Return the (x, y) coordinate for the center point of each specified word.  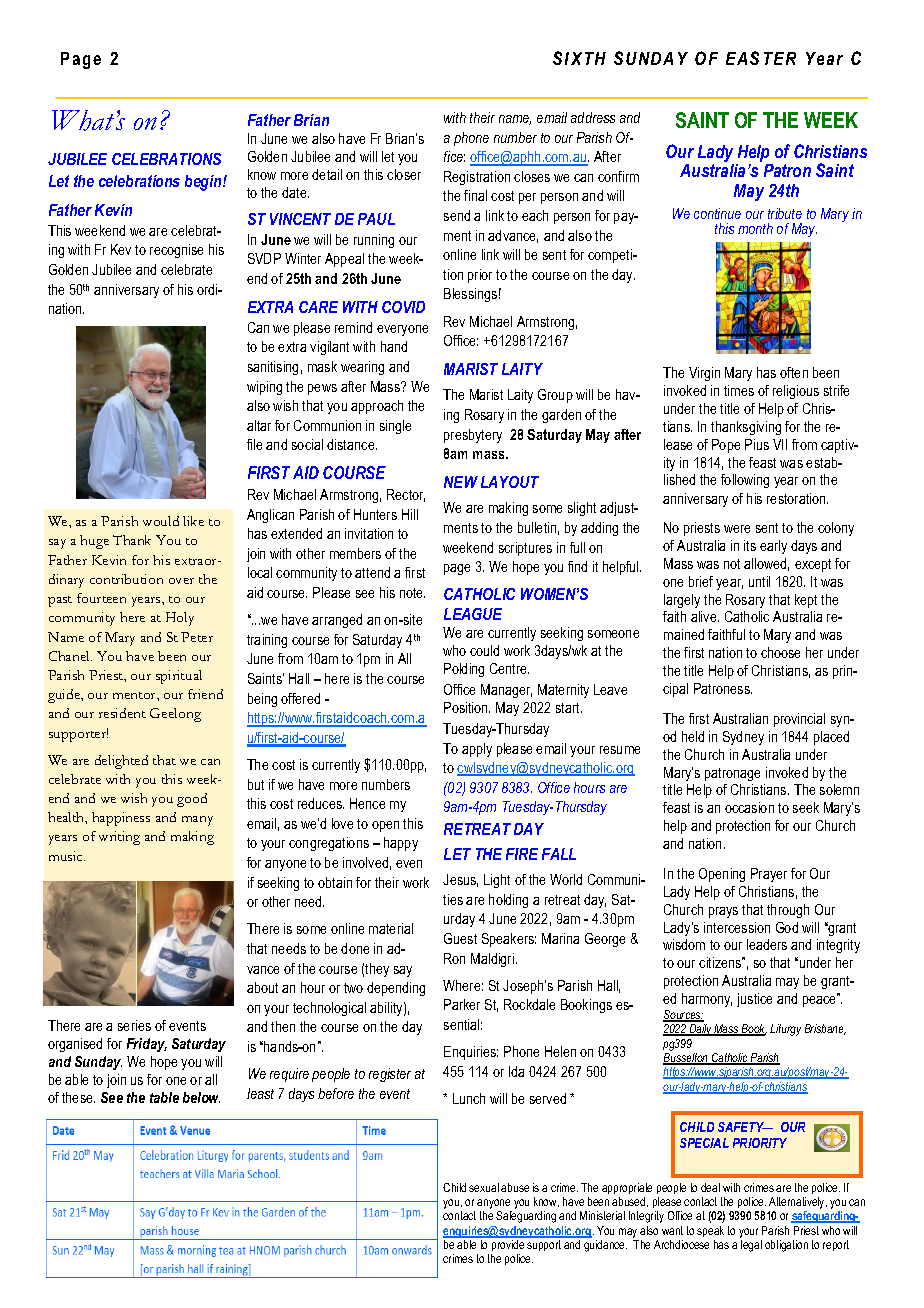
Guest (460, 938)
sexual (484, 1187)
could (484, 650)
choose (780, 652)
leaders (767, 944)
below (201, 1097)
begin (204, 183)
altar (259, 425)
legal (751, 1246)
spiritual (179, 677)
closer (404, 174)
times (739, 390)
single (395, 427)
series (134, 1025)
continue (717, 213)
